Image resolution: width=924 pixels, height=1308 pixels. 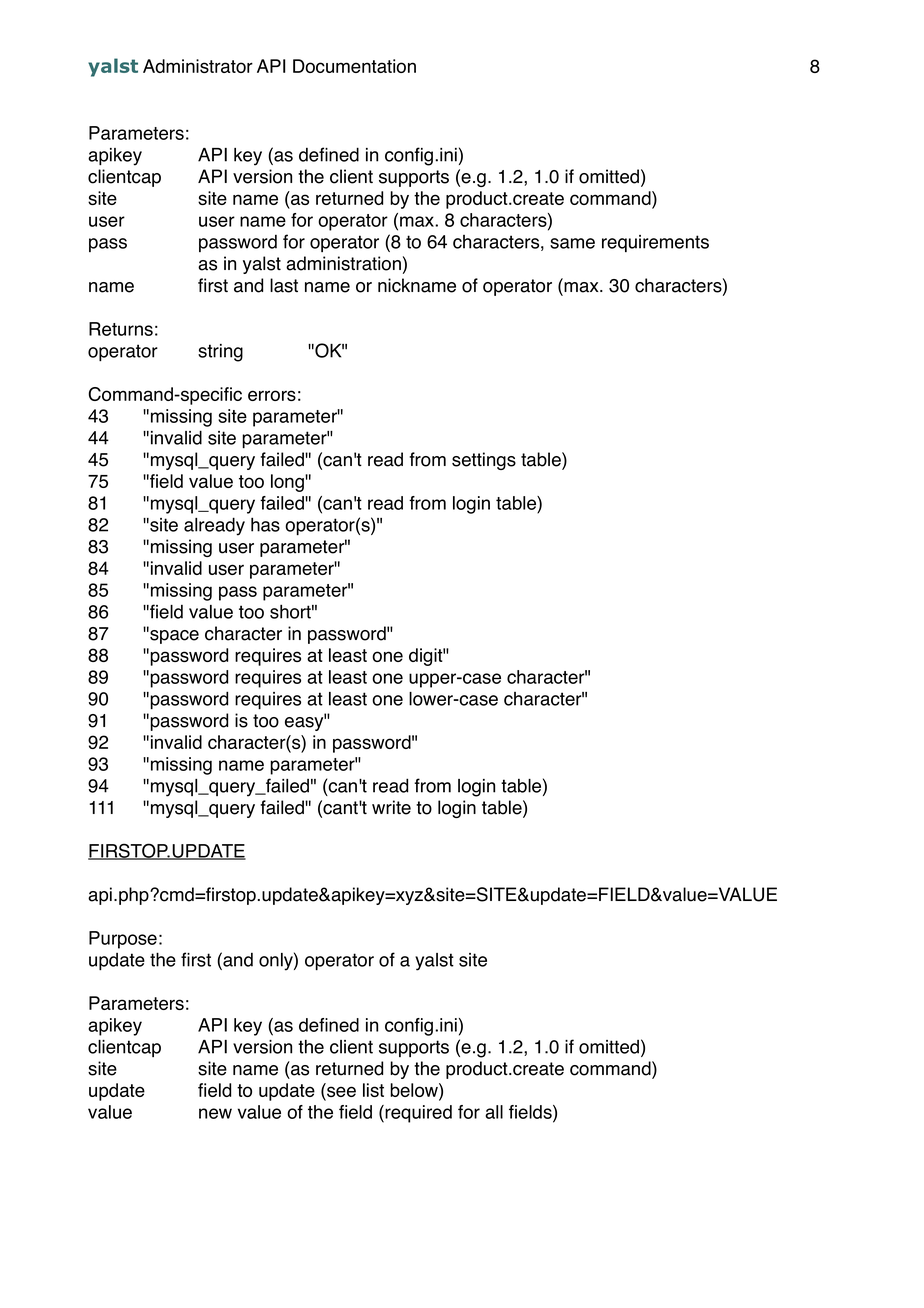 I want to click on all, so click(x=494, y=1112).
